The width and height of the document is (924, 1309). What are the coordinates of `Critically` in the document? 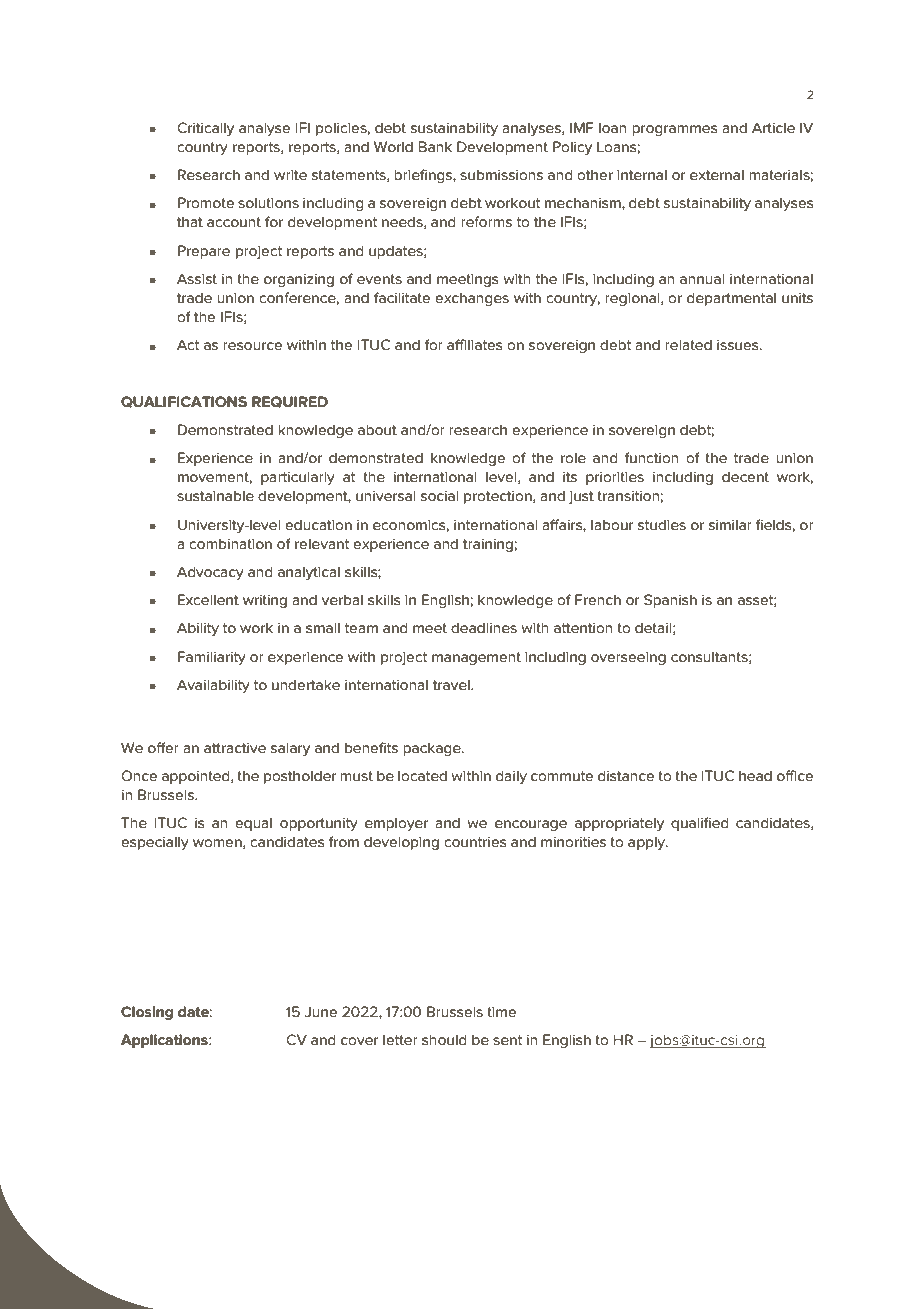 It's located at (205, 129).
